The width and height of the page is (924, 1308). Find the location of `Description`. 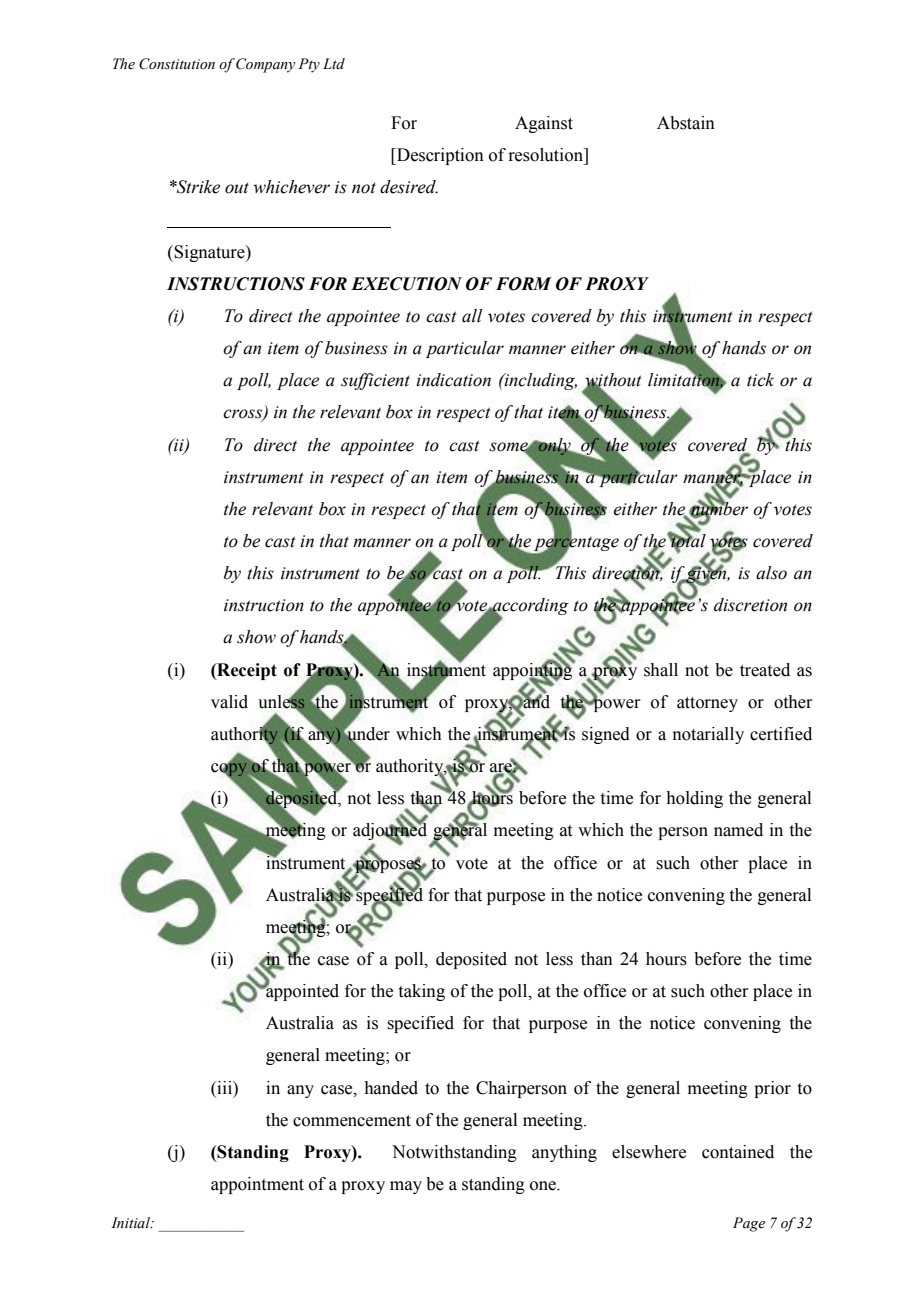

Description is located at coordinates (439, 156).
